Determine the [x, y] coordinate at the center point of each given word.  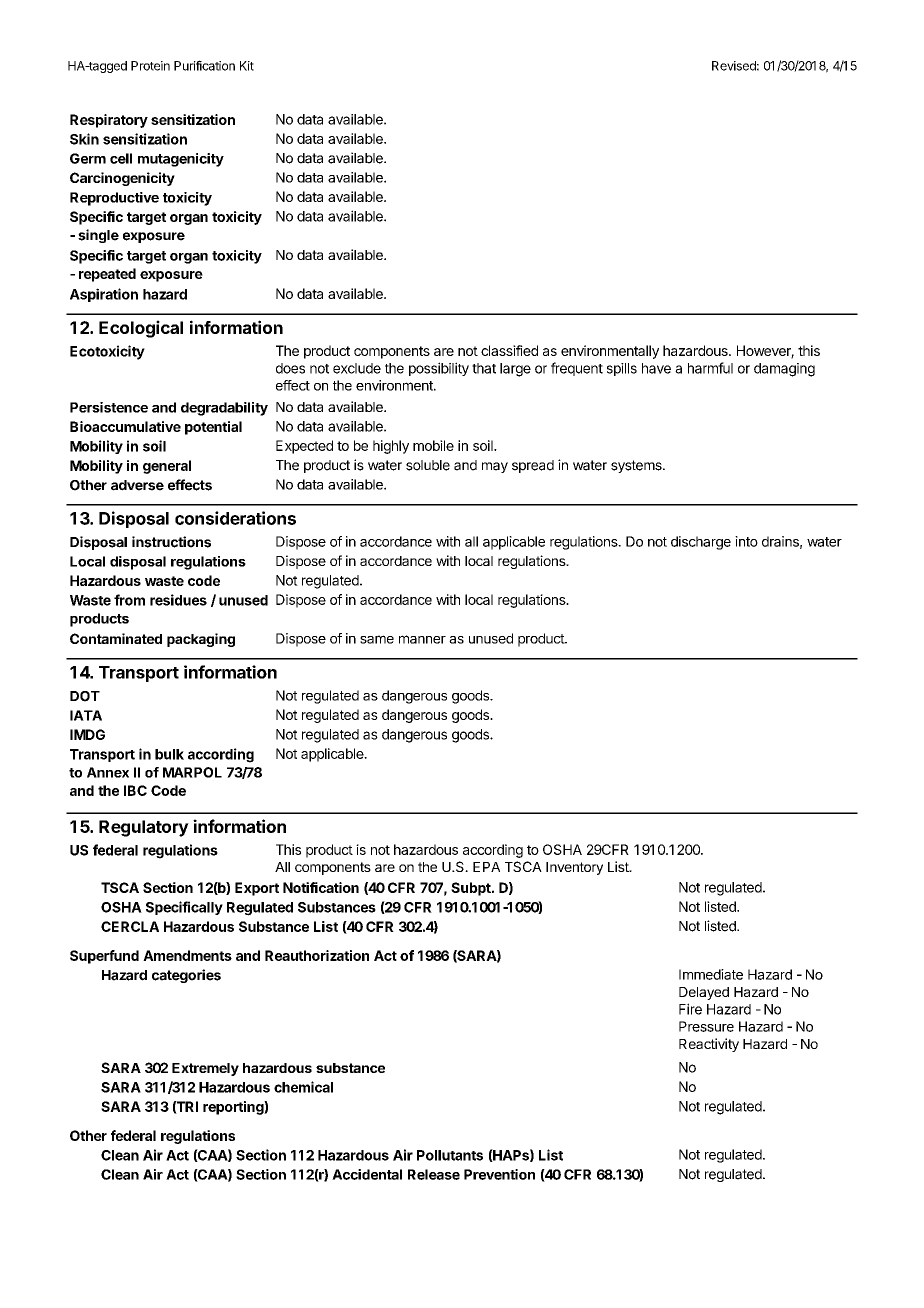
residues [178, 600]
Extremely [205, 1069]
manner [422, 639]
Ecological [141, 329]
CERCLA [130, 926]
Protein [150, 66]
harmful [710, 368]
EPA [486, 867]
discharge [701, 543]
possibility [439, 369]
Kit [247, 66]
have [656, 368]
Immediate [711, 974]
